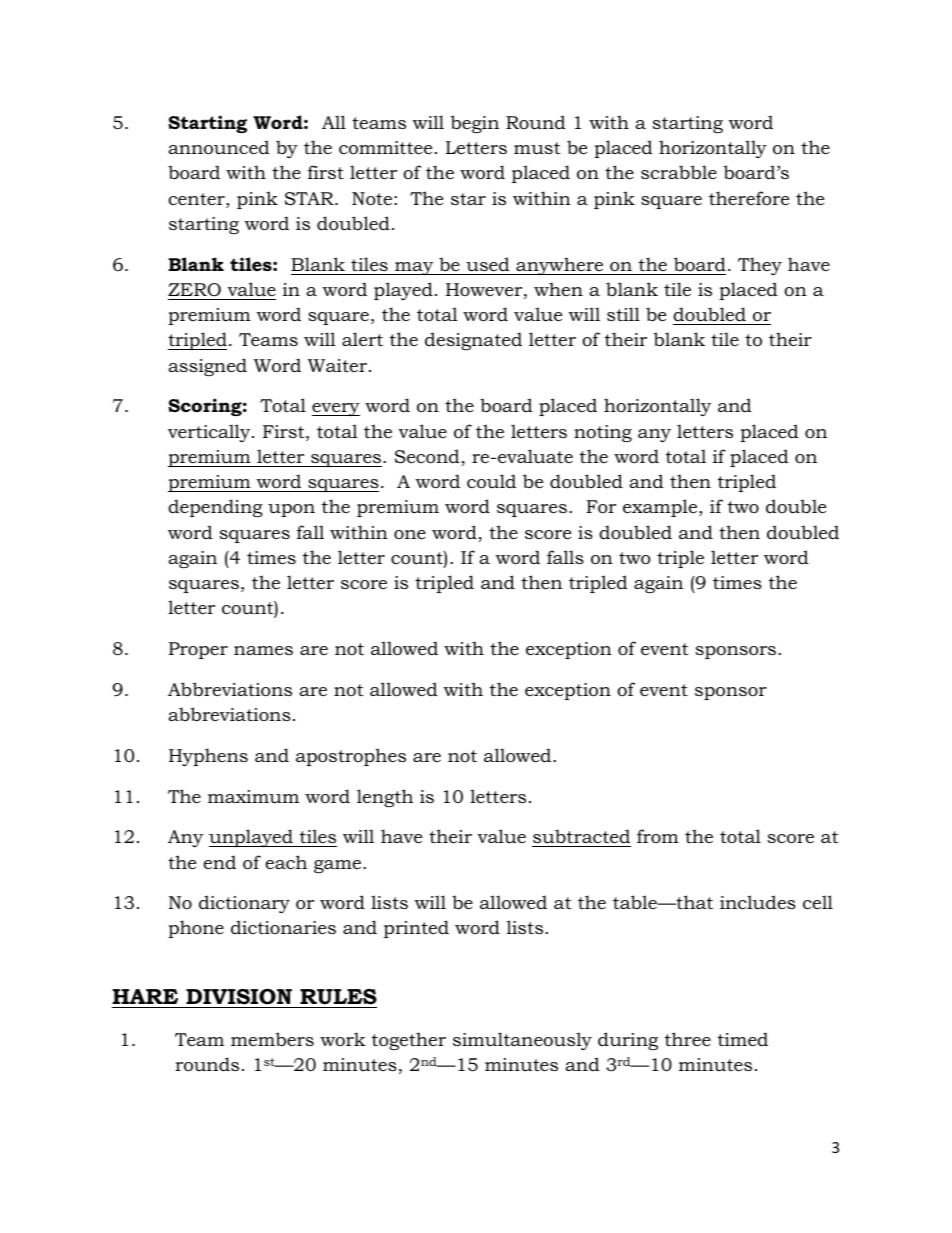 Image resolution: width=952 pixels, height=1233 pixels. Describe the element at coordinates (473, 341) in the document. I see `designated` at that location.
